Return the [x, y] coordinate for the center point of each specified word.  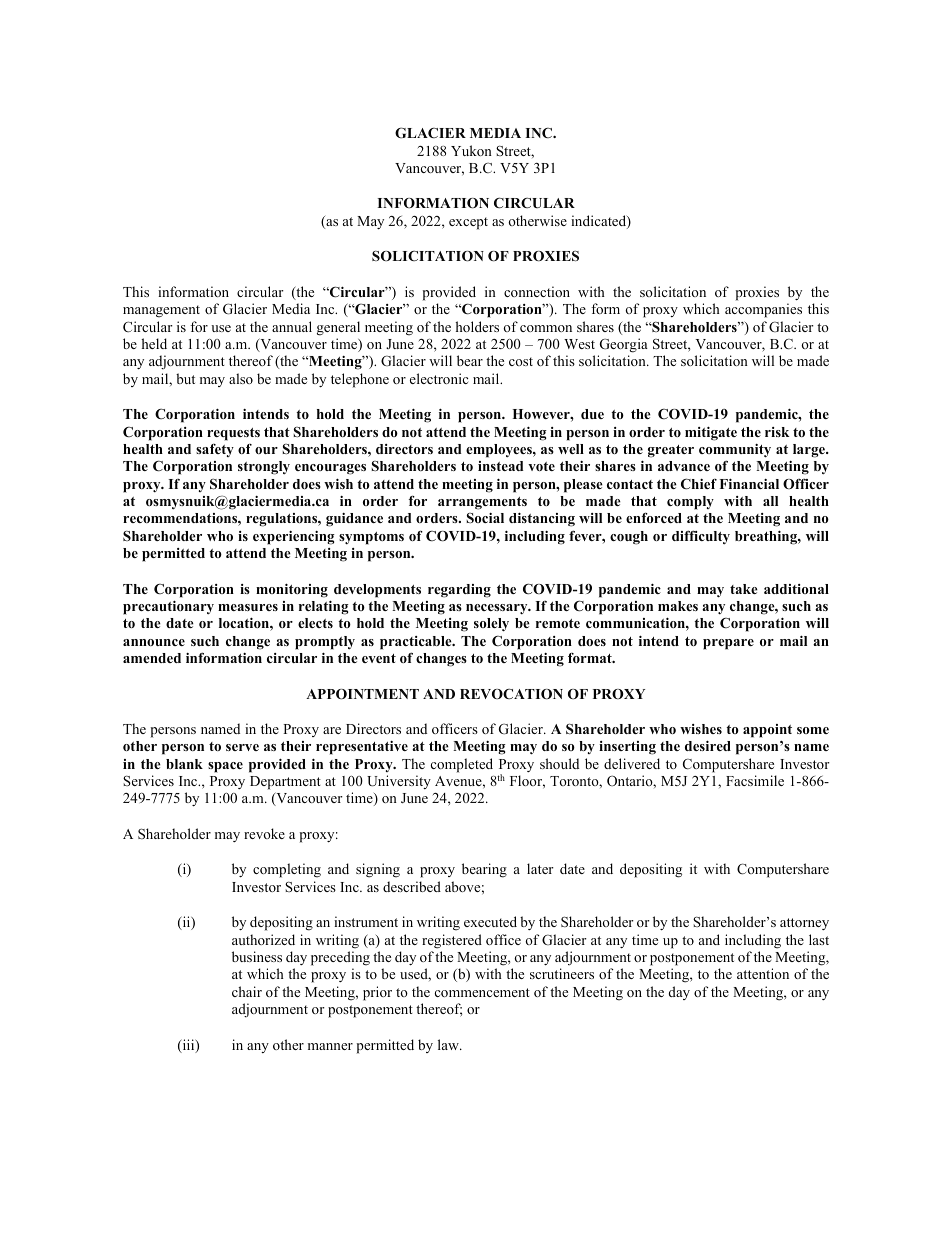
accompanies [763, 310]
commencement [482, 992]
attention [763, 973]
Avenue [459, 781]
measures [248, 607]
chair [247, 991]
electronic [439, 378]
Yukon [471, 150]
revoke [264, 833]
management [161, 311]
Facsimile [755, 780]
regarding [459, 591]
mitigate [711, 433]
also [241, 378]
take [744, 589]
